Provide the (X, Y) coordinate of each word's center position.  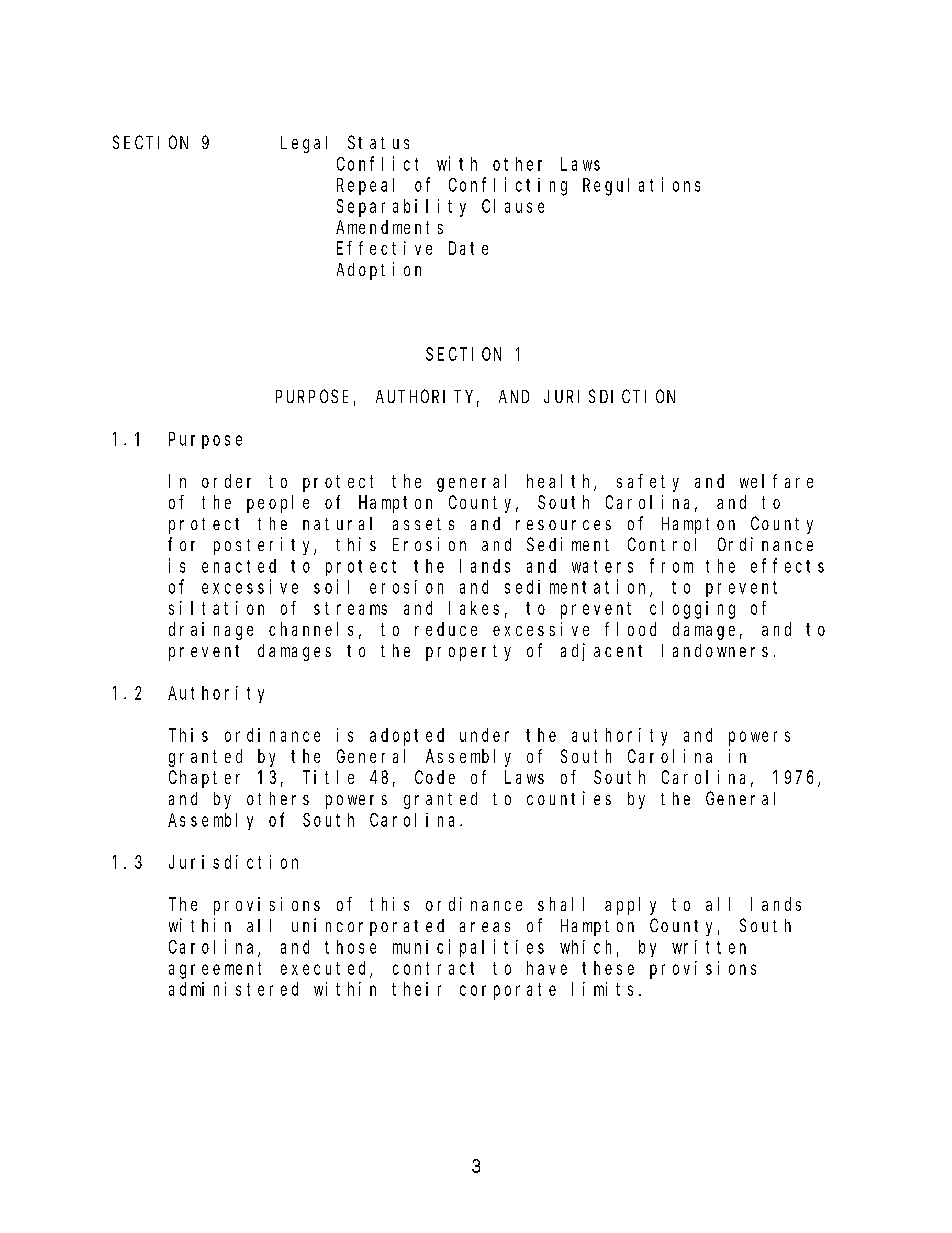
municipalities (468, 948)
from (671, 565)
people (278, 504)
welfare (776, 481)
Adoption (379, 271)
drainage (211, 631)
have (547, 968)
